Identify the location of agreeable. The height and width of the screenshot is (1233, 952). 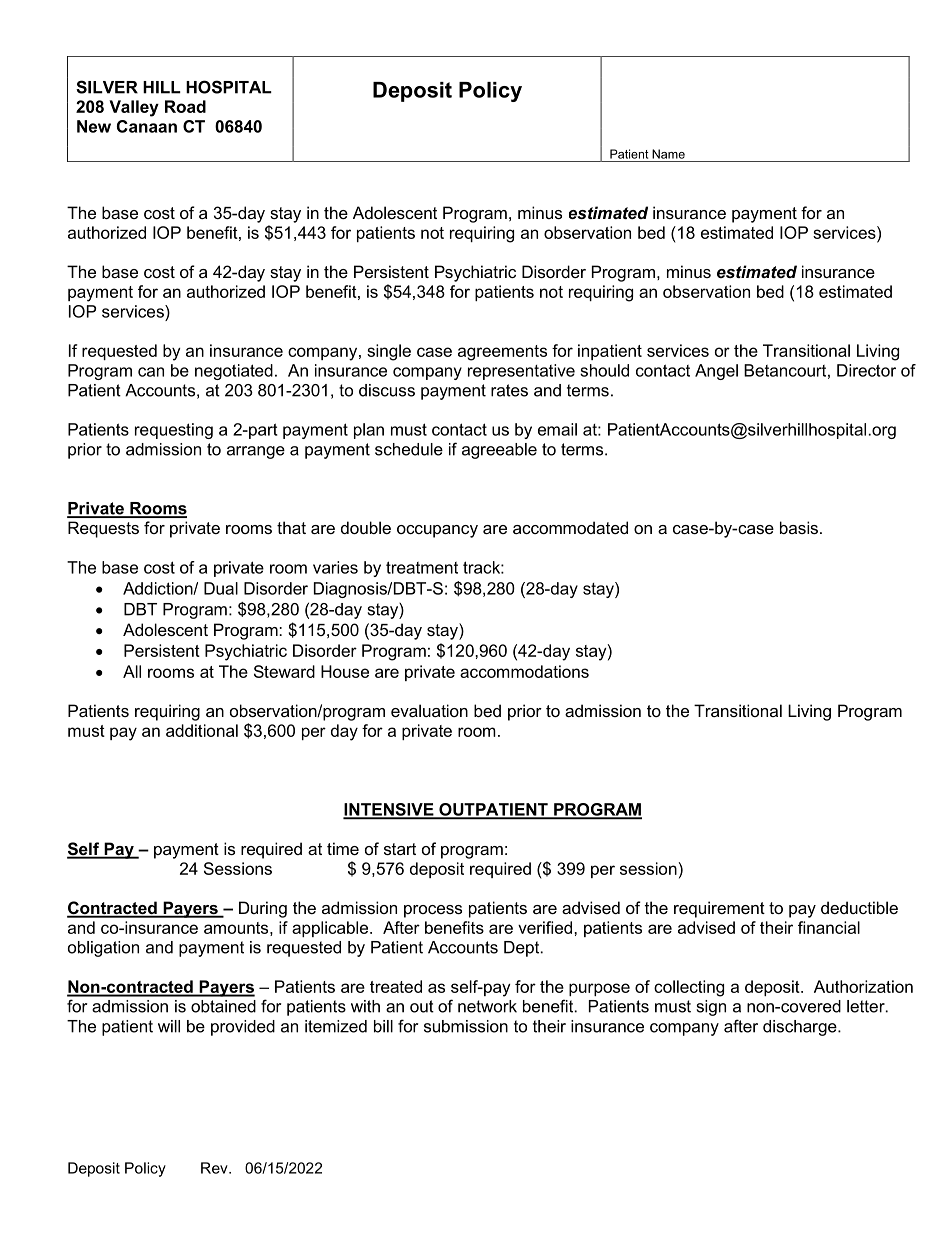
(499, 451).
